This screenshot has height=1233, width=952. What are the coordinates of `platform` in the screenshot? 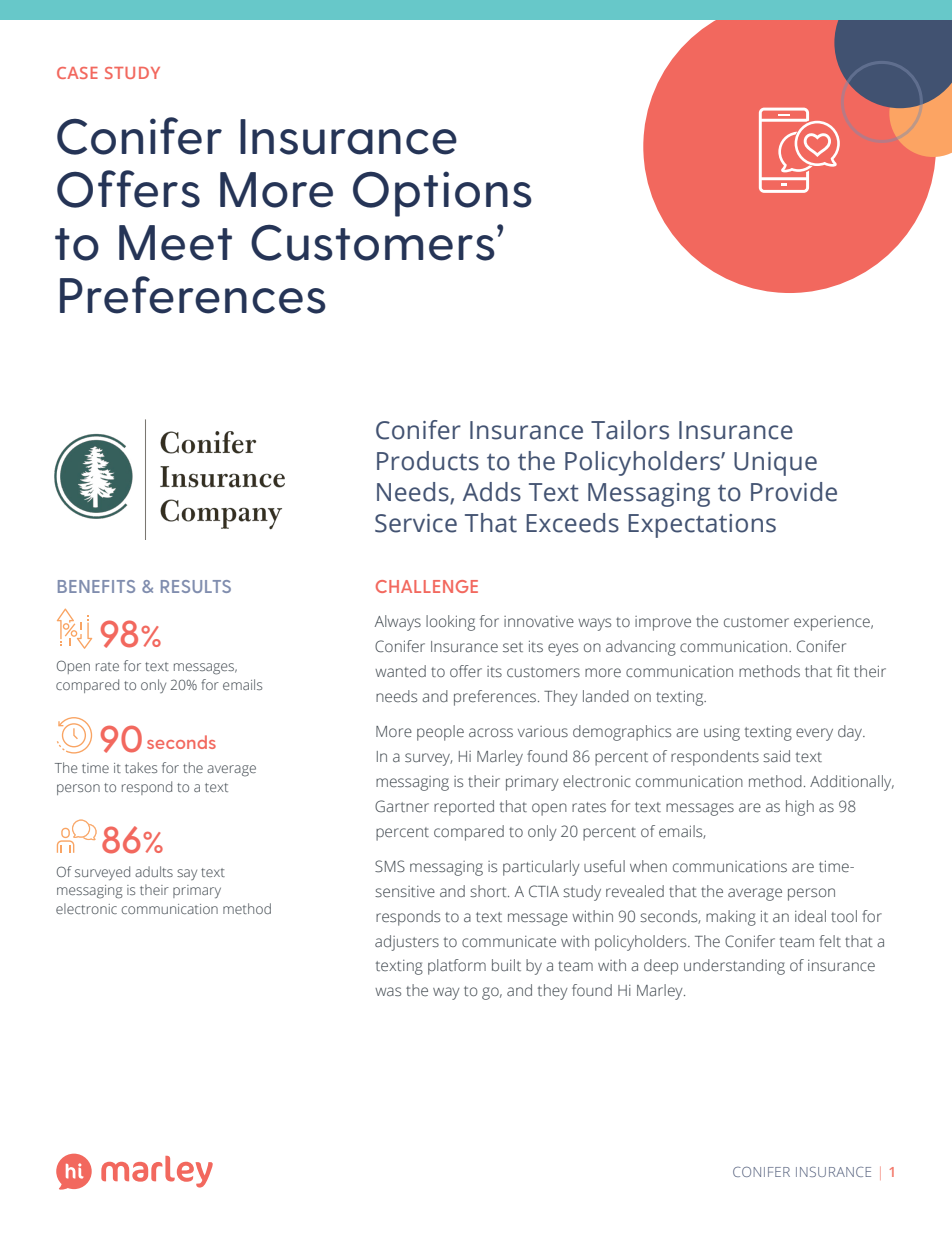 It's located at (457, 967).
